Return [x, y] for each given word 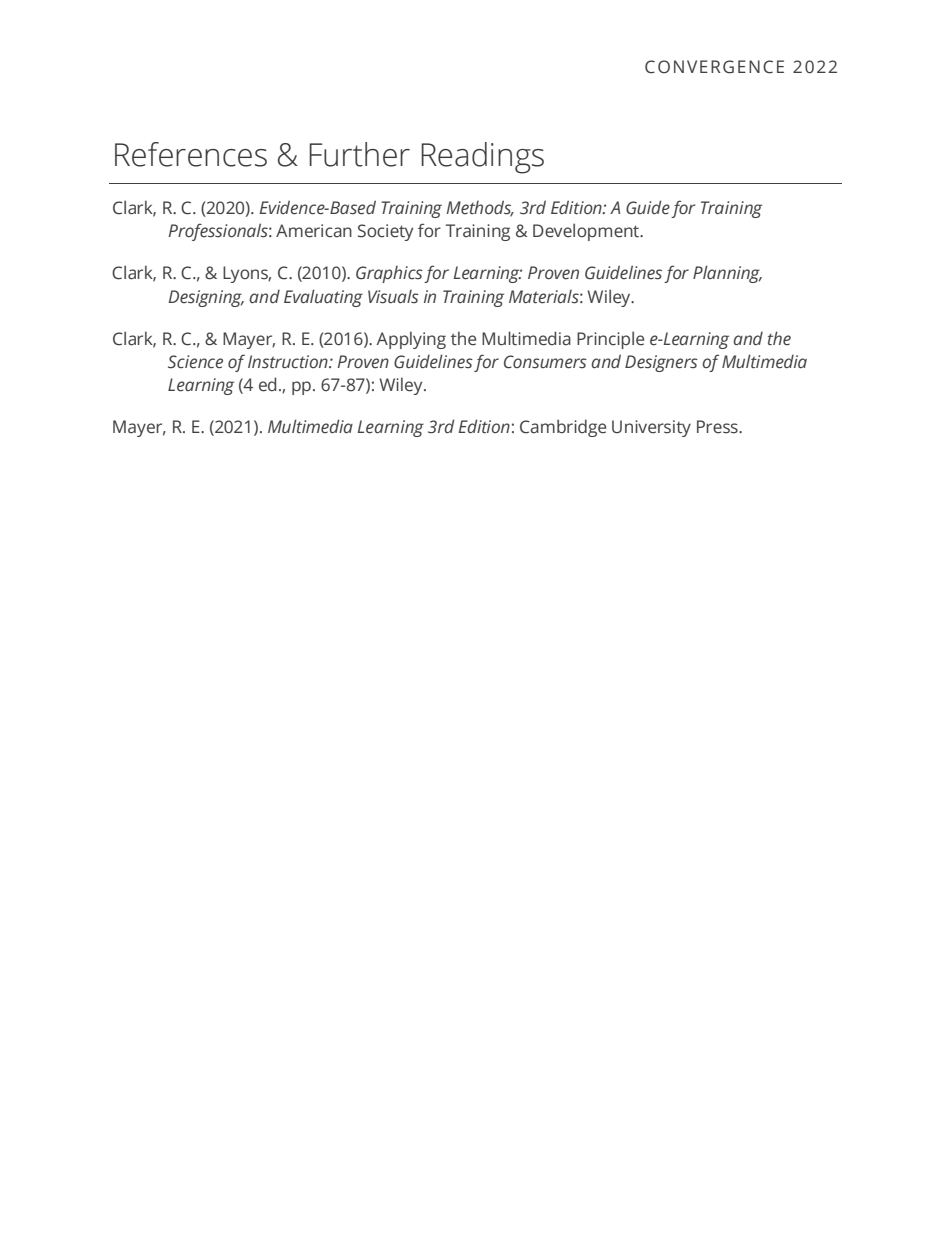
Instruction [289, 362]
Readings [482, 158]
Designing [206, 298]
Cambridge [563, 428]
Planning [727, 274]
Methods [480, 208]
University [651, 428]
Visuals [393, 297]
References [191, 154]
